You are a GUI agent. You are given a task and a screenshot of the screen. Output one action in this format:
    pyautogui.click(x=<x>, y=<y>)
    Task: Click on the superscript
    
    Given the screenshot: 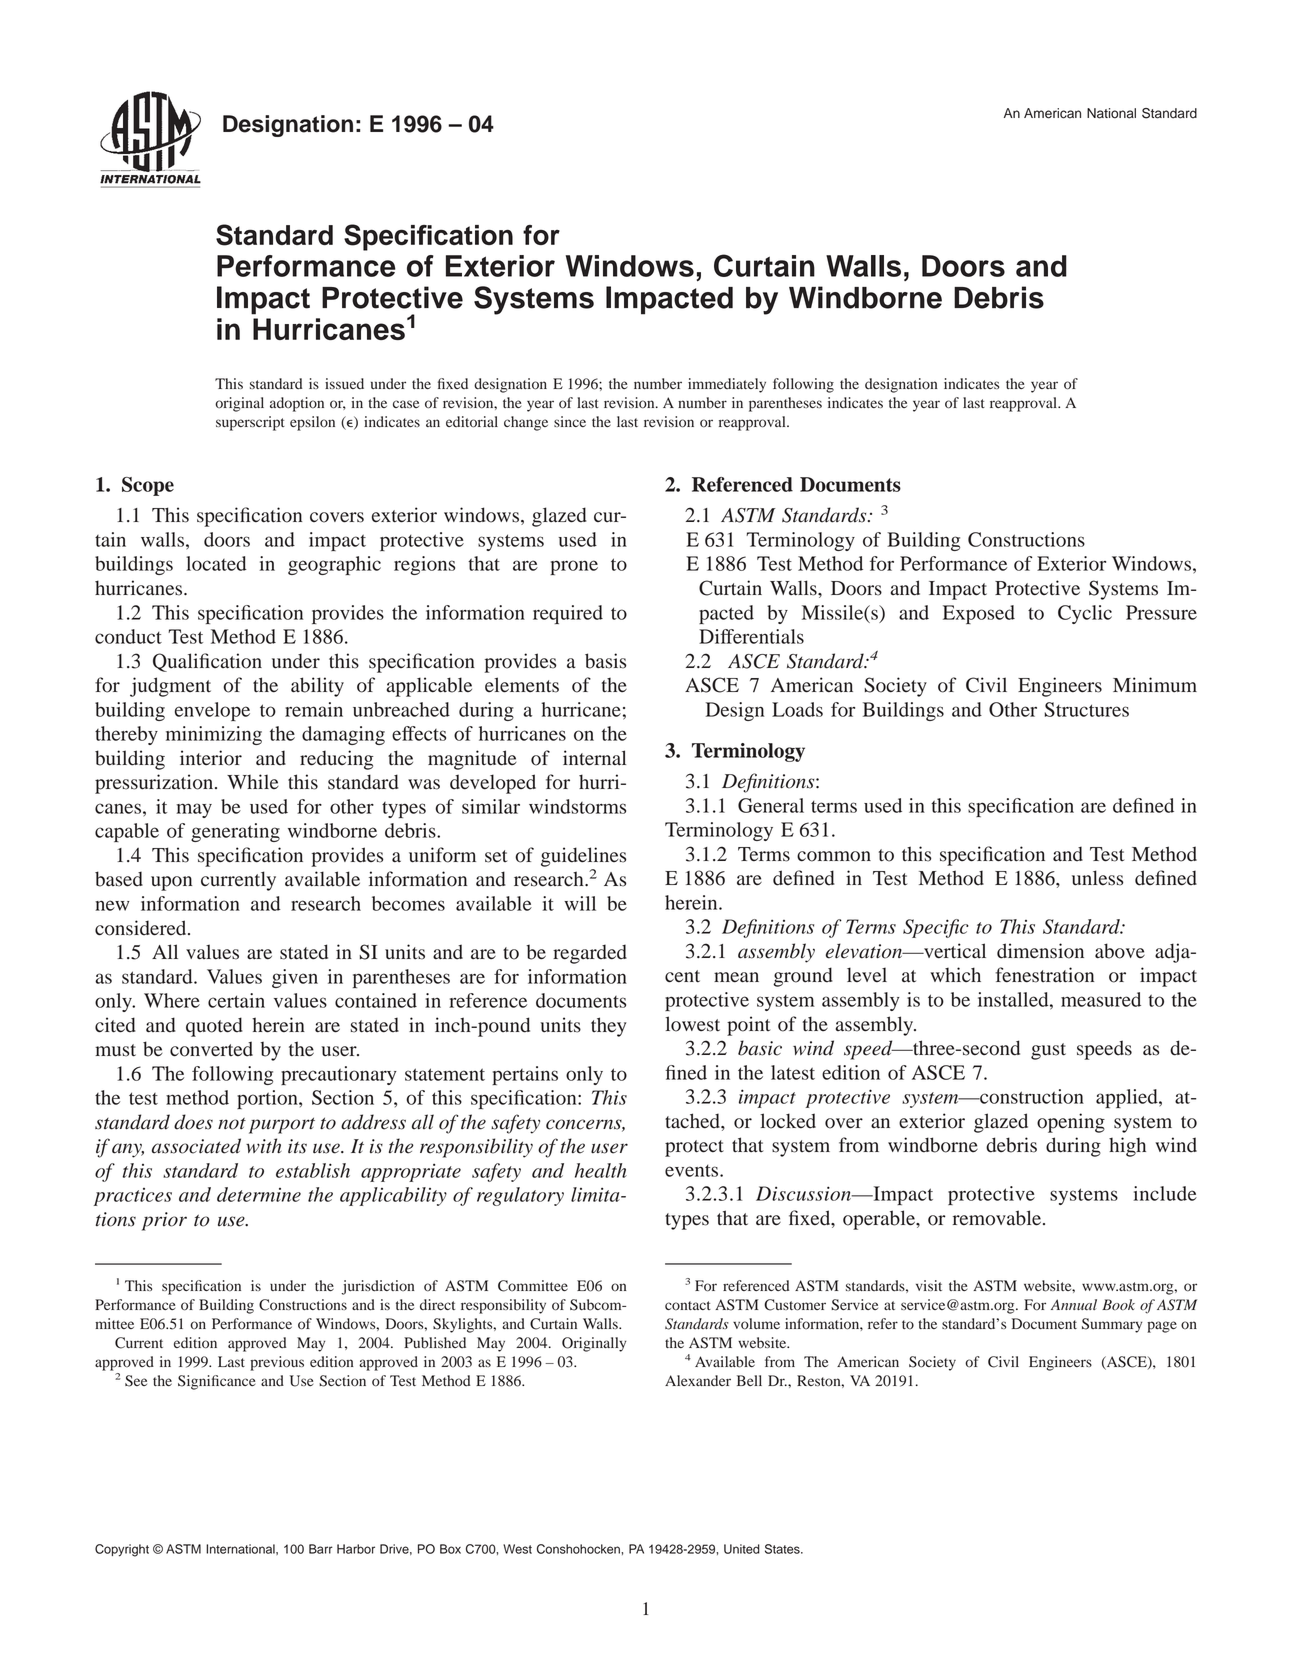 What is the action you would take?
    pyautogui.click(x=250, y=423)
